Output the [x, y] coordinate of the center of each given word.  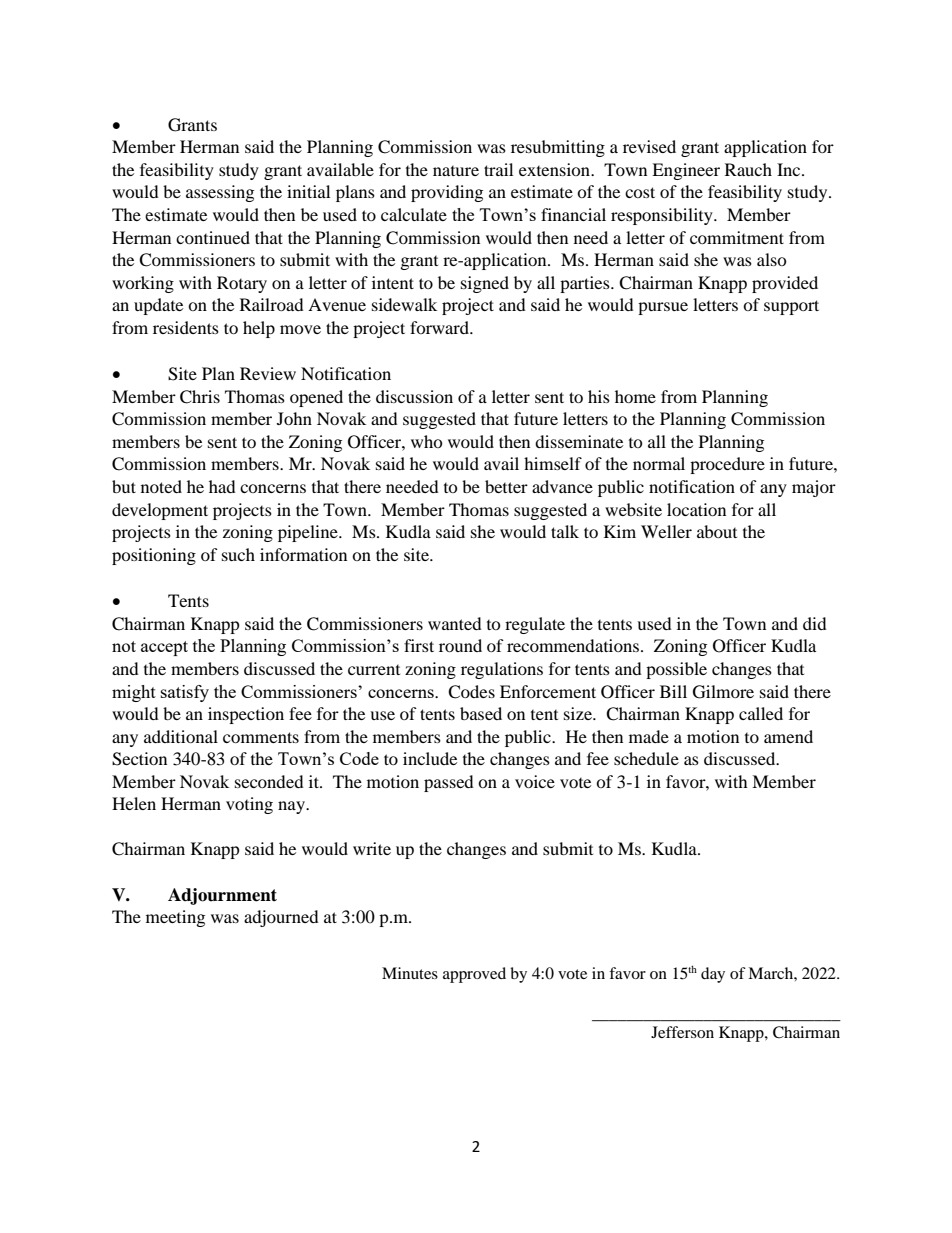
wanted [455, 623]
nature [456, 171]
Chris [200, 397]
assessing [220, 193]
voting [249, 805]
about [717, 531]
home [635, 396]
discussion [414, 396]
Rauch [748, 169]
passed [449, 783]
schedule [646, 758]
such [238, 554]
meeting [175, 918]
